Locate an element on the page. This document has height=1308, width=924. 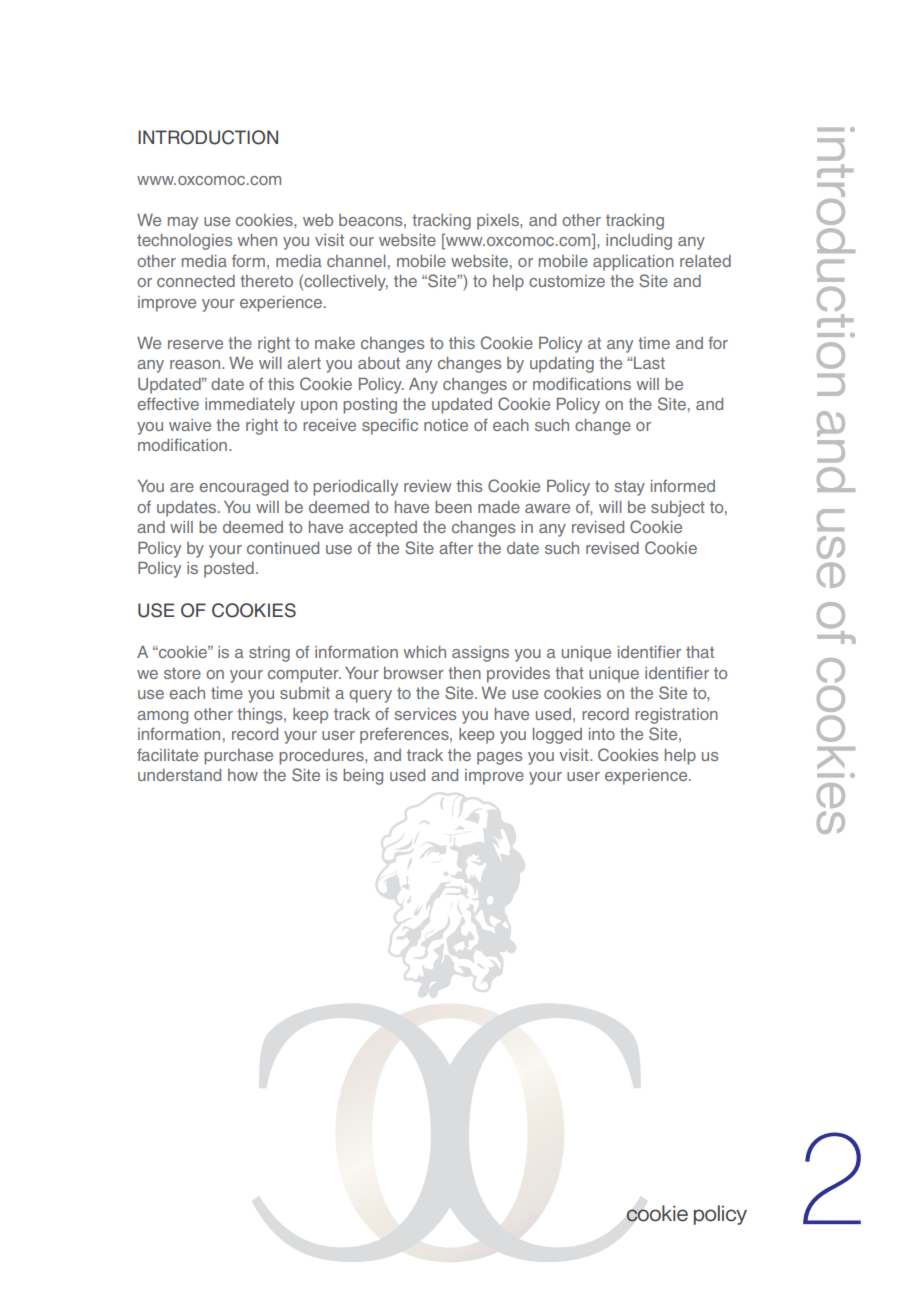
notice is located at coordinates (446, 425).
